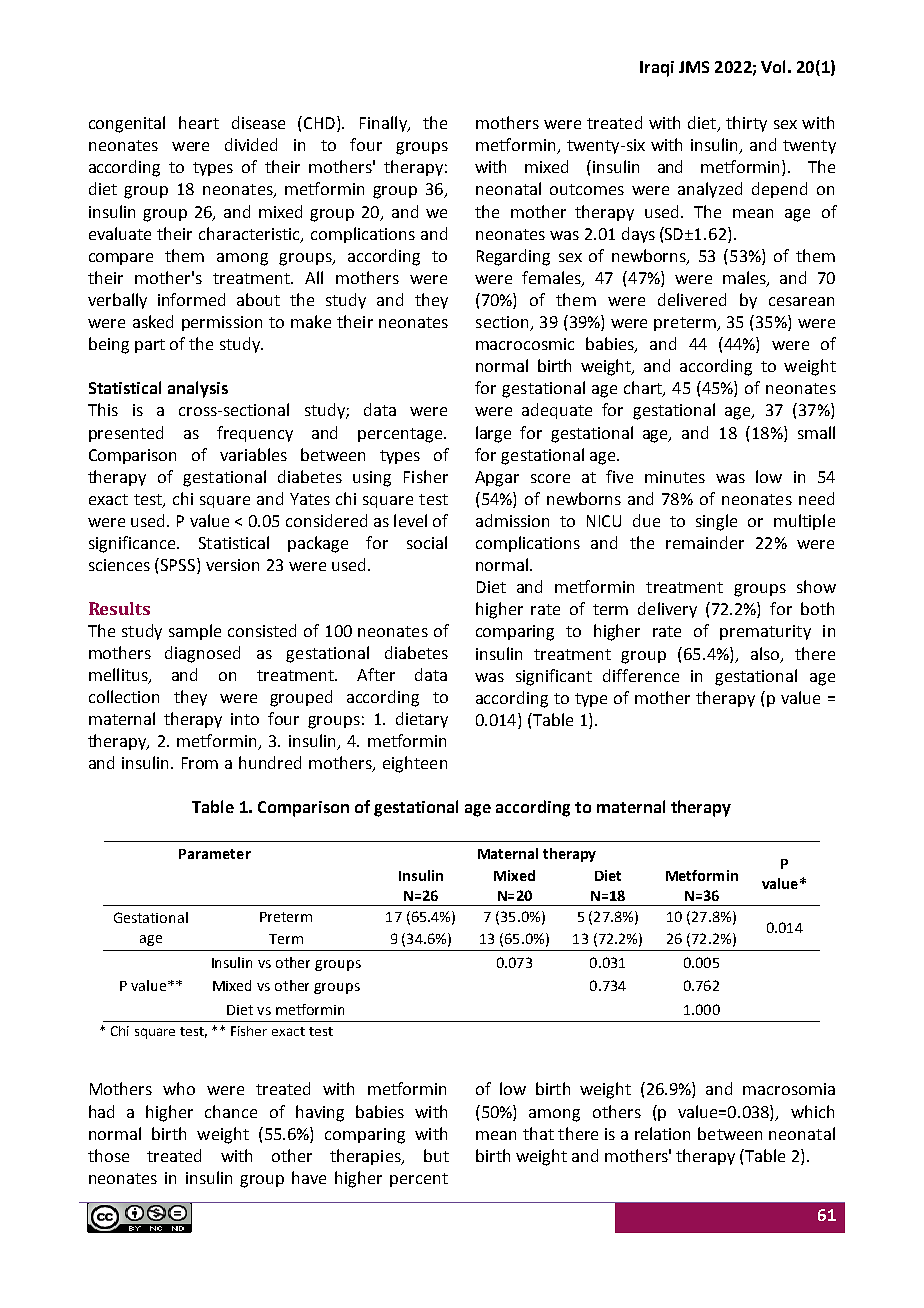  I want to click on but, so click(436, 1155).
